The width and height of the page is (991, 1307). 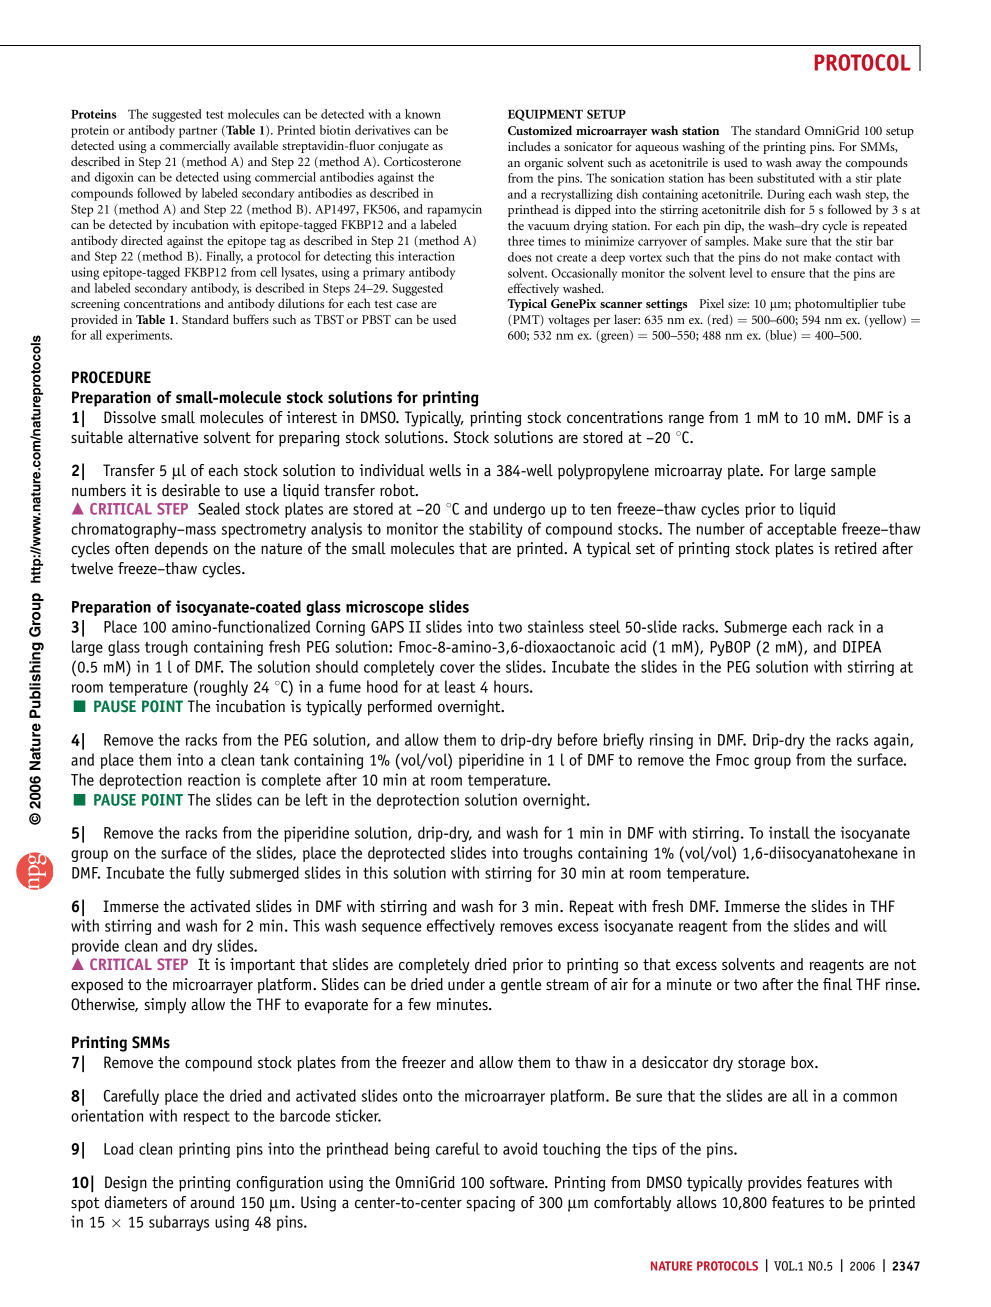 What do you see at coordinates (789, 832) in the page?
I see `install` at bounding box center [789, 832].
